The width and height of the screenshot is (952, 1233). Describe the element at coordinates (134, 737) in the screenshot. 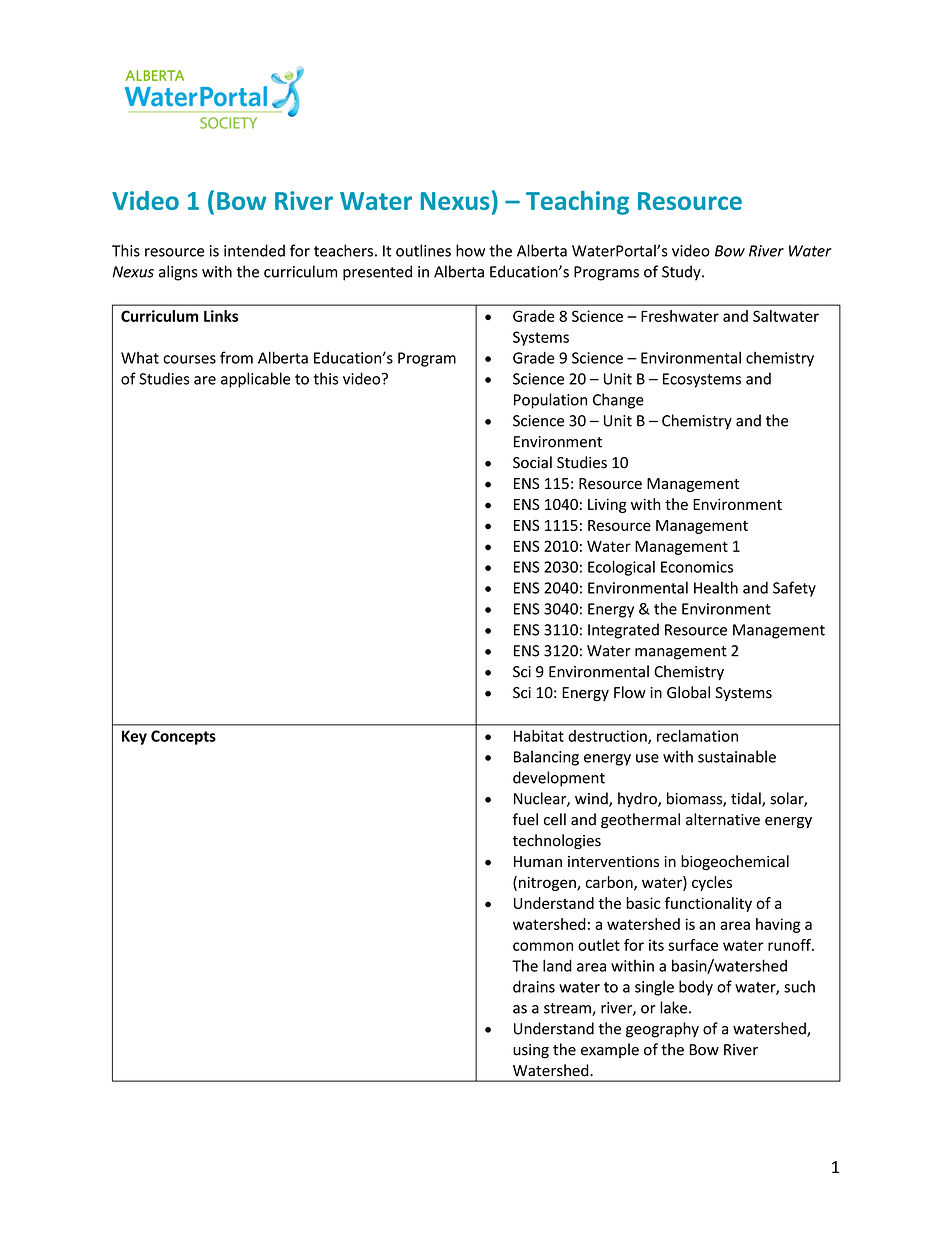

I see `Key` at that location.
